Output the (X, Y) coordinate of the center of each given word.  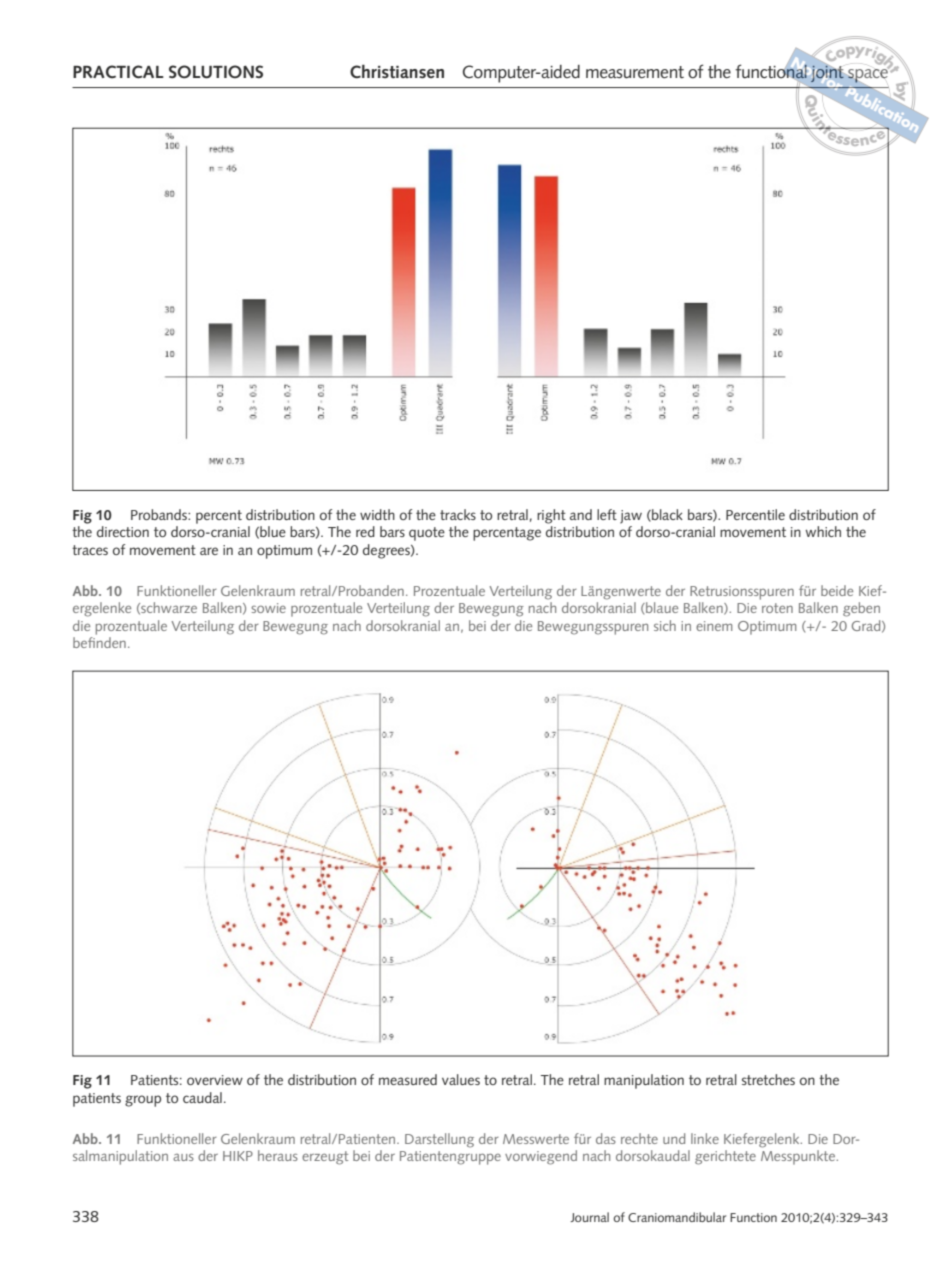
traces (90, 550)
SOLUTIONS (216, 72)
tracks (458, 514)
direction (123, 531)
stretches (768, 1079)
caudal (202, 1097)
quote (427, 534)
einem (714, 626)
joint (827, 74)
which (823, 531)
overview (215, 1080)
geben (861, 609)
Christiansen (397, 71)
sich (665, 625)
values (461, 1079)
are (209, 551)
